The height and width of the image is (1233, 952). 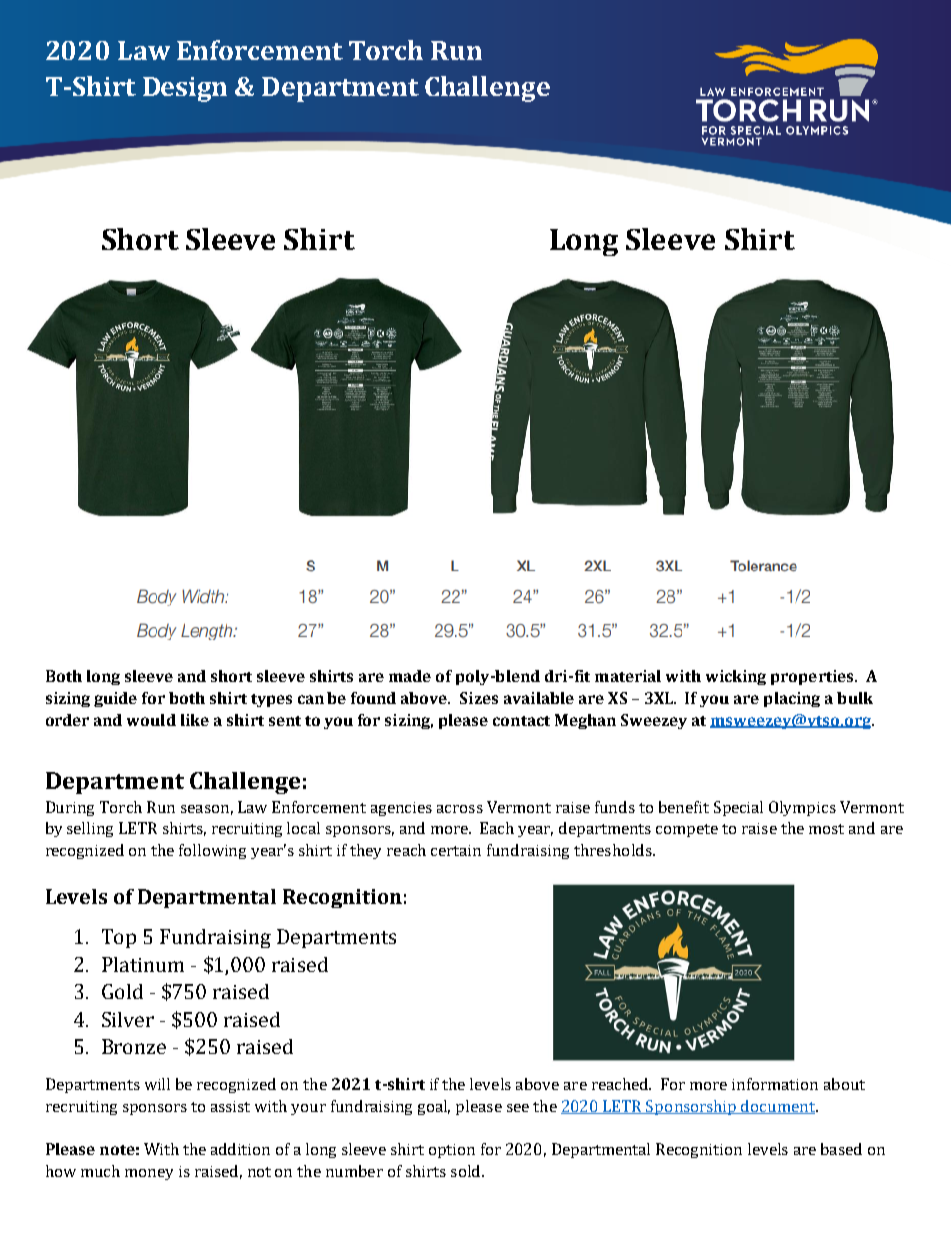 I want to click on Special, so click(x=738, y=808).
